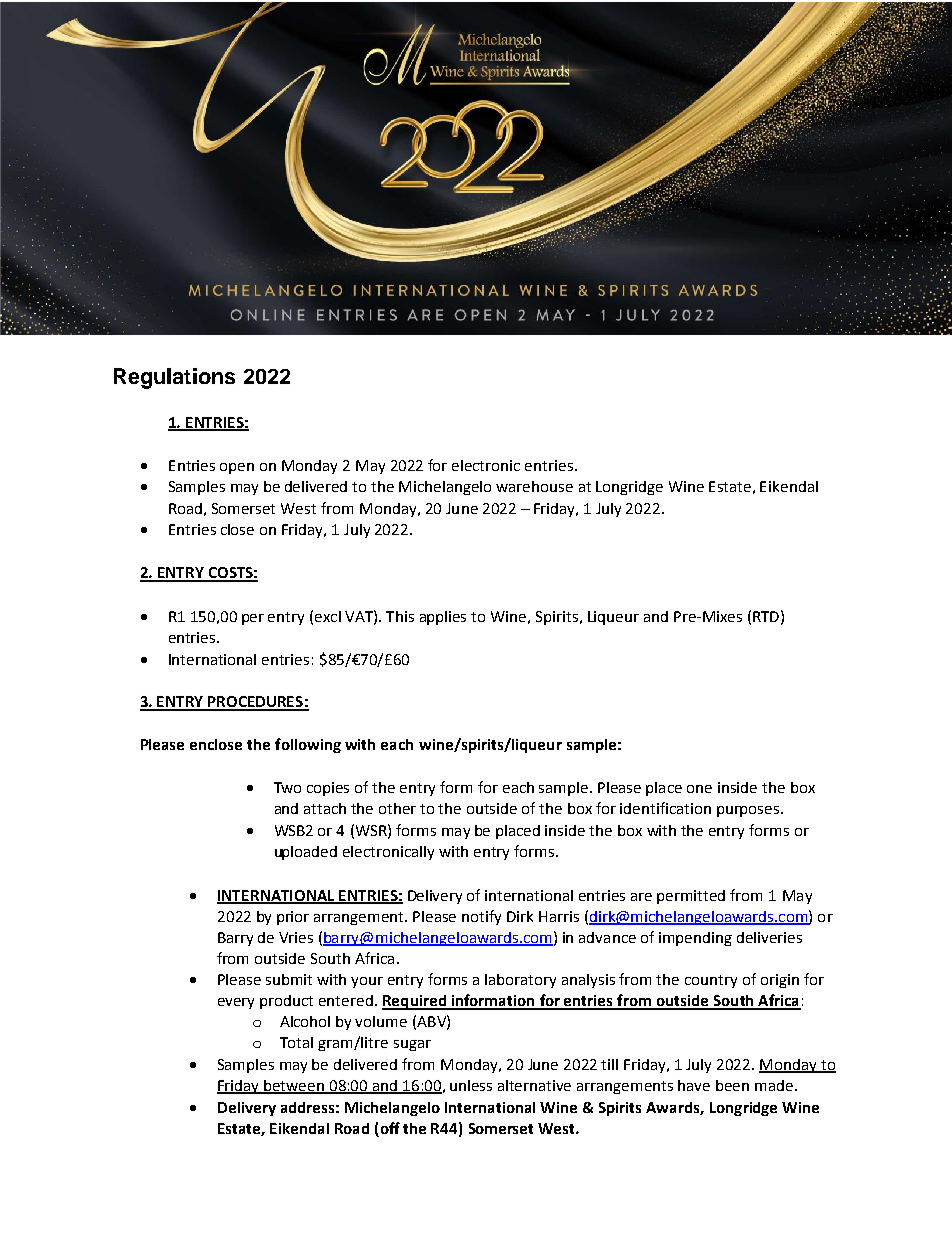 The width and height of the image is (952, 1233). What do you see at coordinates (328, 616) in the image?
I see `excl` at bounding box center [328, 616].
